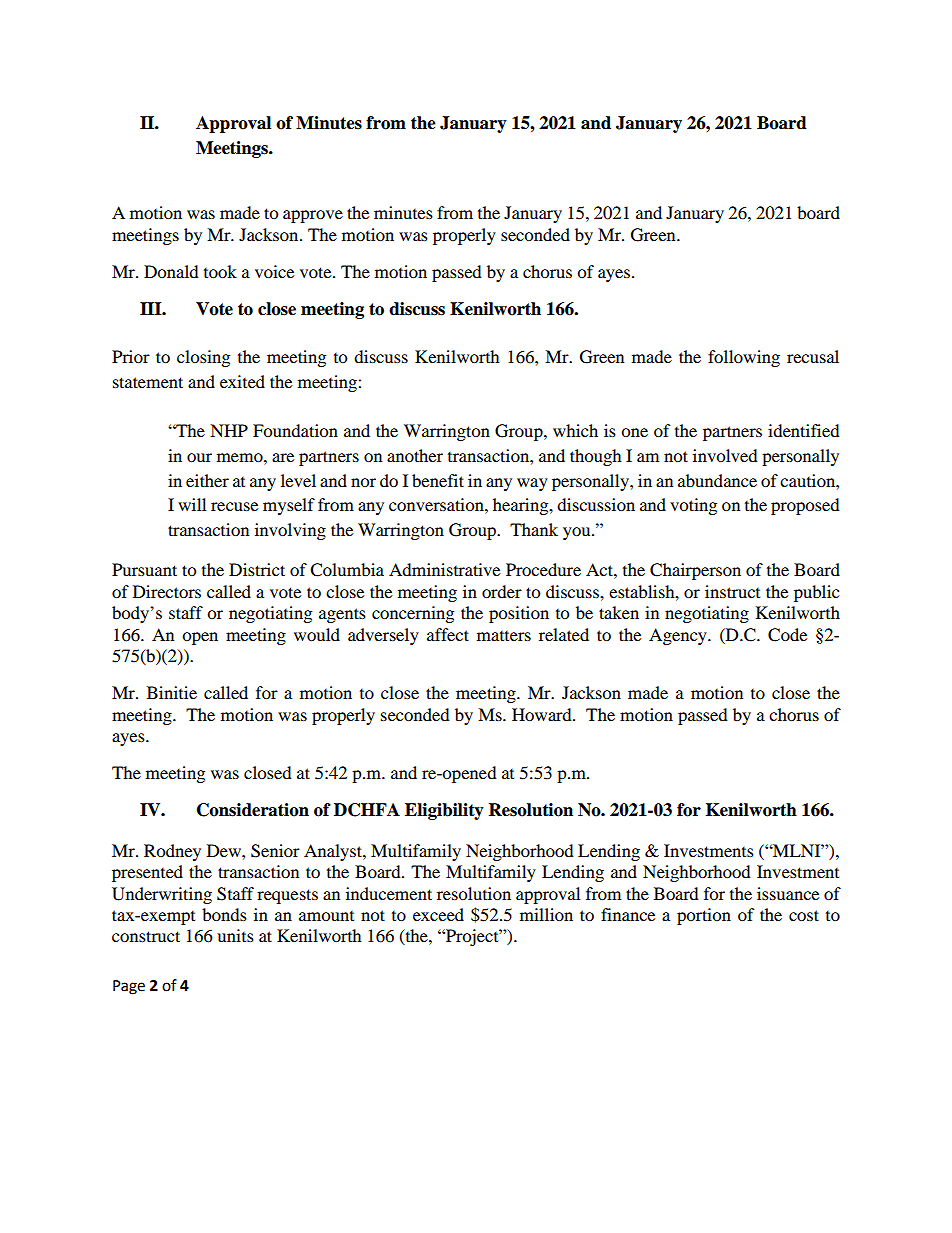 Image resolution: width=952 pixels, height=1233 pixels. What do you see at coordinates (744, 358) in the document?
I see `following` at bounding box center [744, 358].
